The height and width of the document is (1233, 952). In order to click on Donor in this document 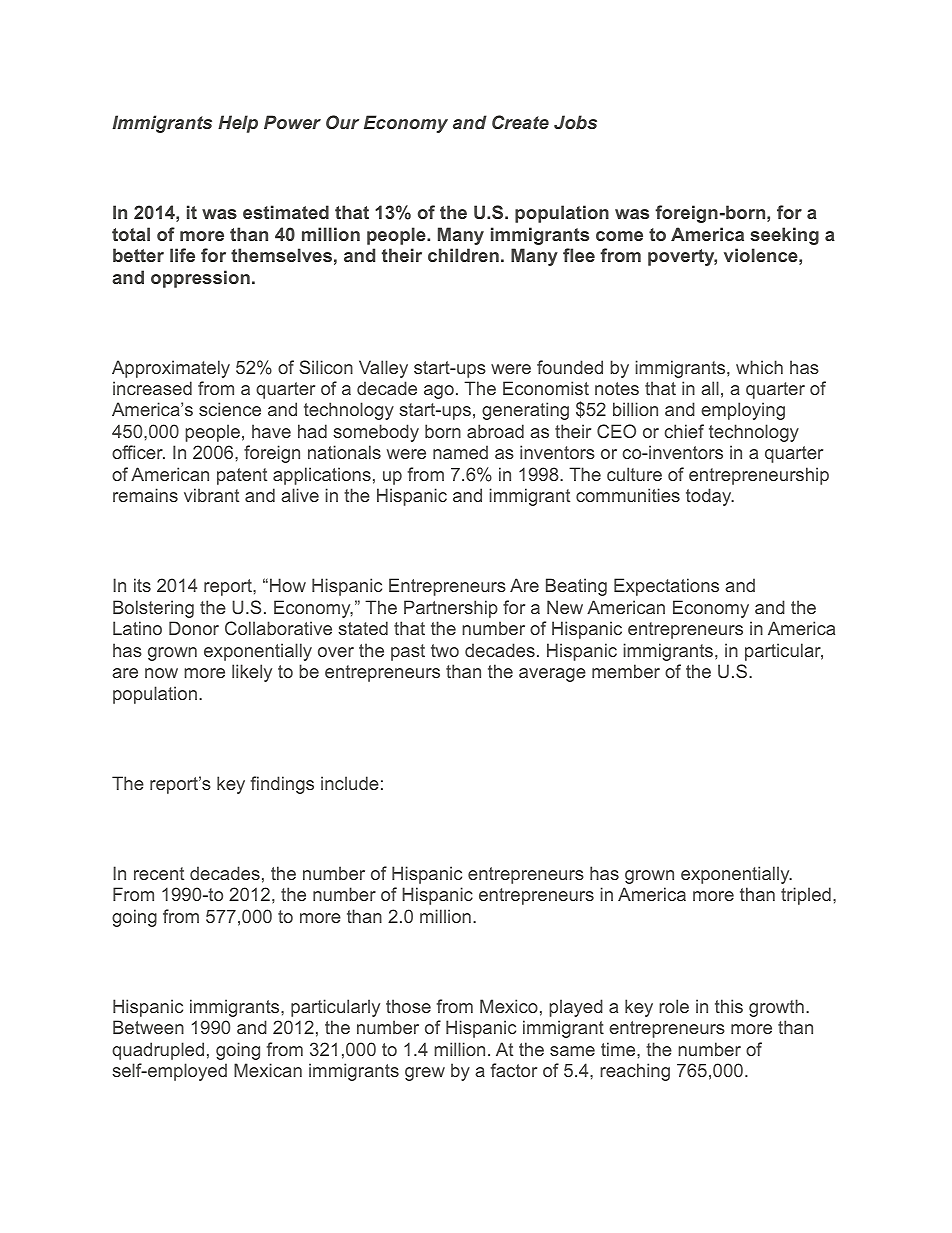, I will do `click(194, 628)`.
